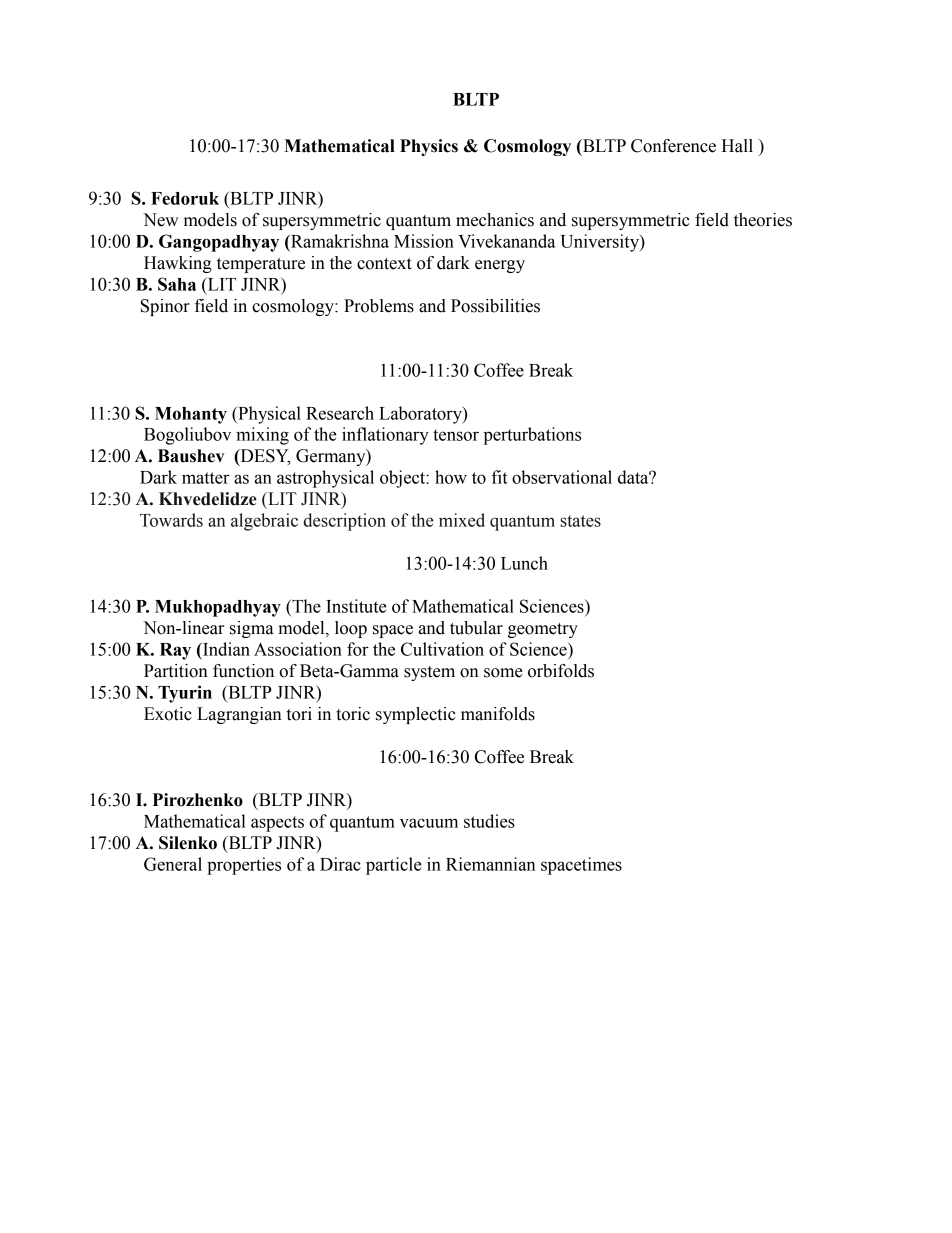  What do you see at coordinates (462, 520) in the screenshot?
I see `mixed` at bounding box center [462, 520].
